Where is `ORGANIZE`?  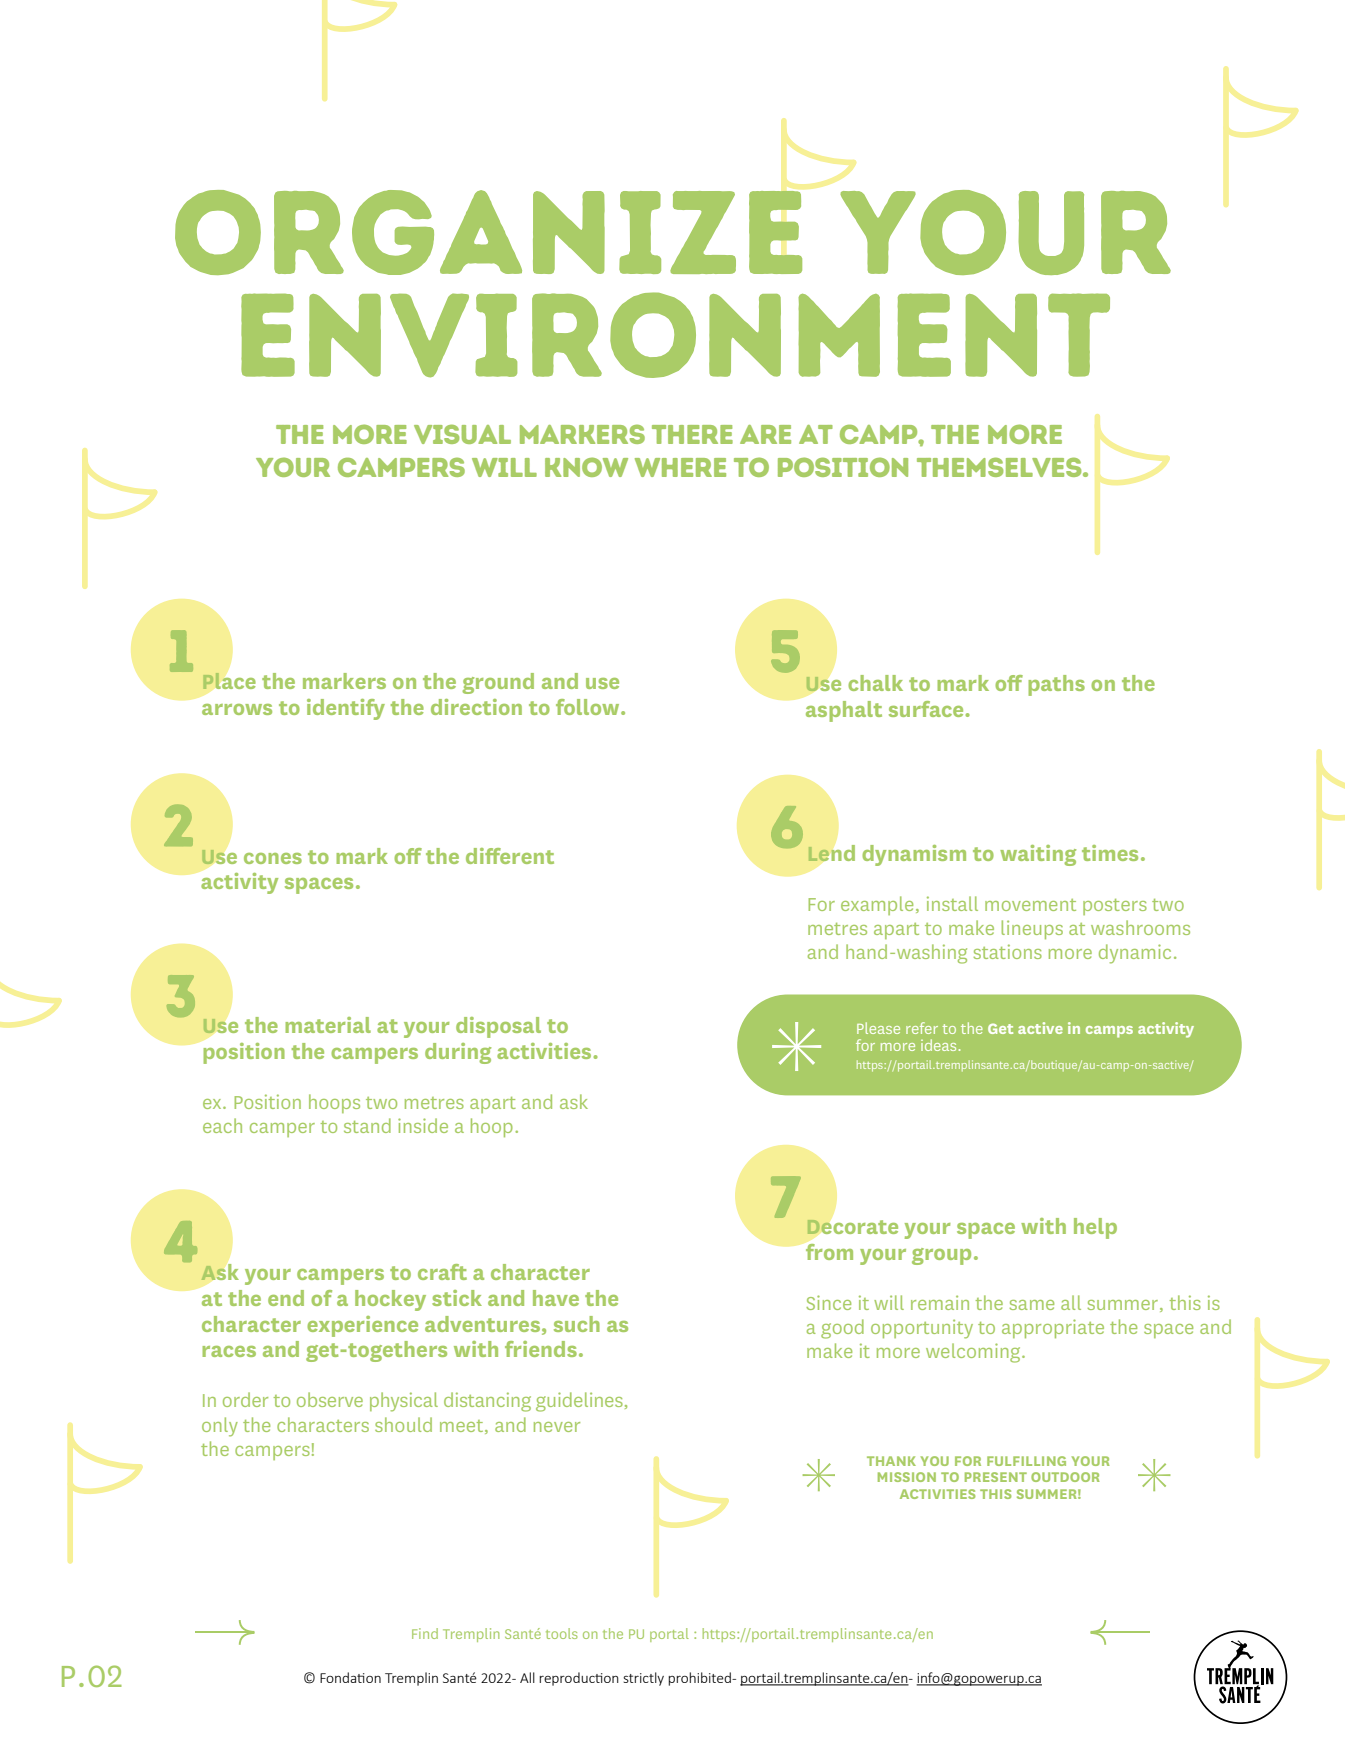 ORGANIZE is located at coordinates (488, 232).
